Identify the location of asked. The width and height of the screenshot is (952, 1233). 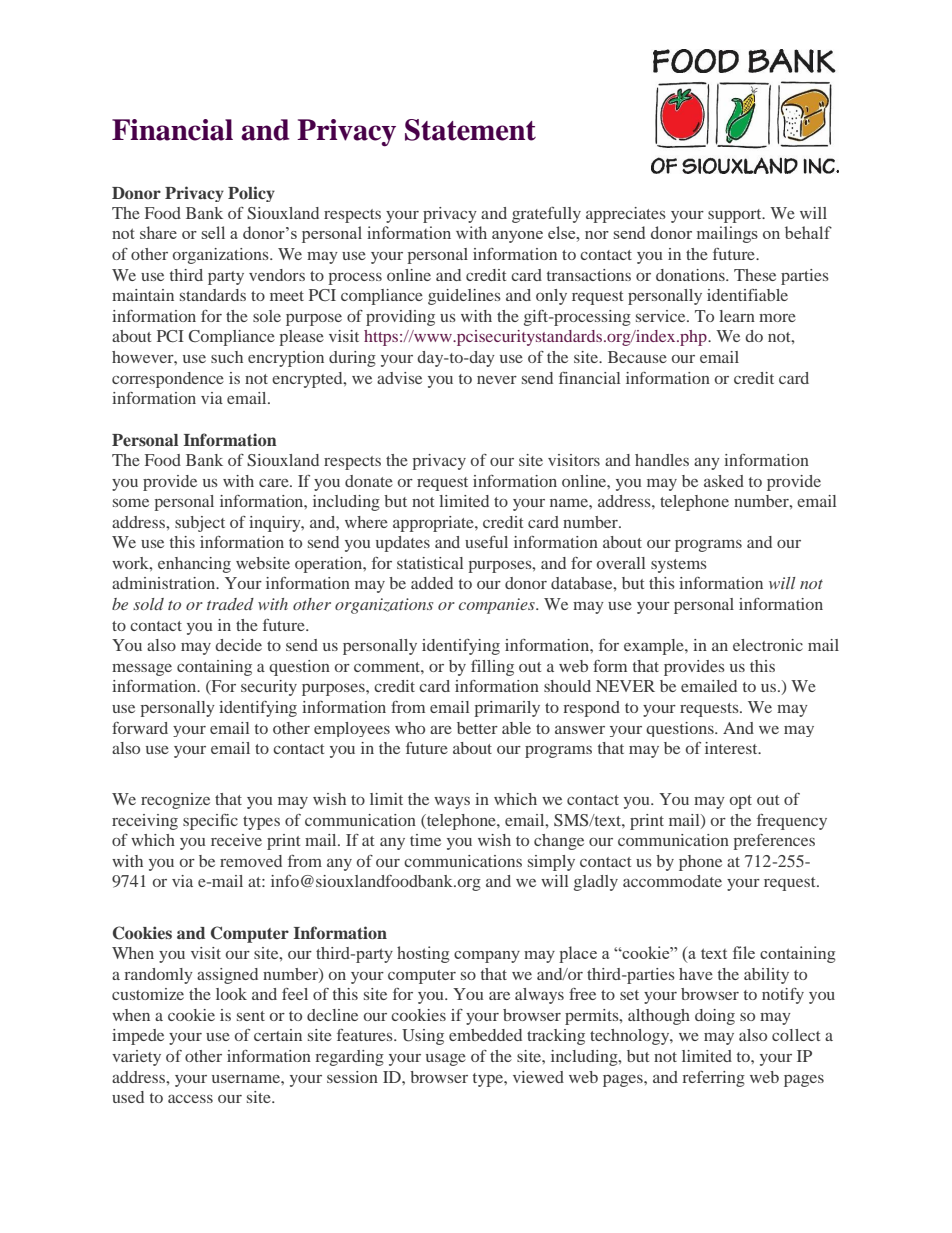
(724, 481).
